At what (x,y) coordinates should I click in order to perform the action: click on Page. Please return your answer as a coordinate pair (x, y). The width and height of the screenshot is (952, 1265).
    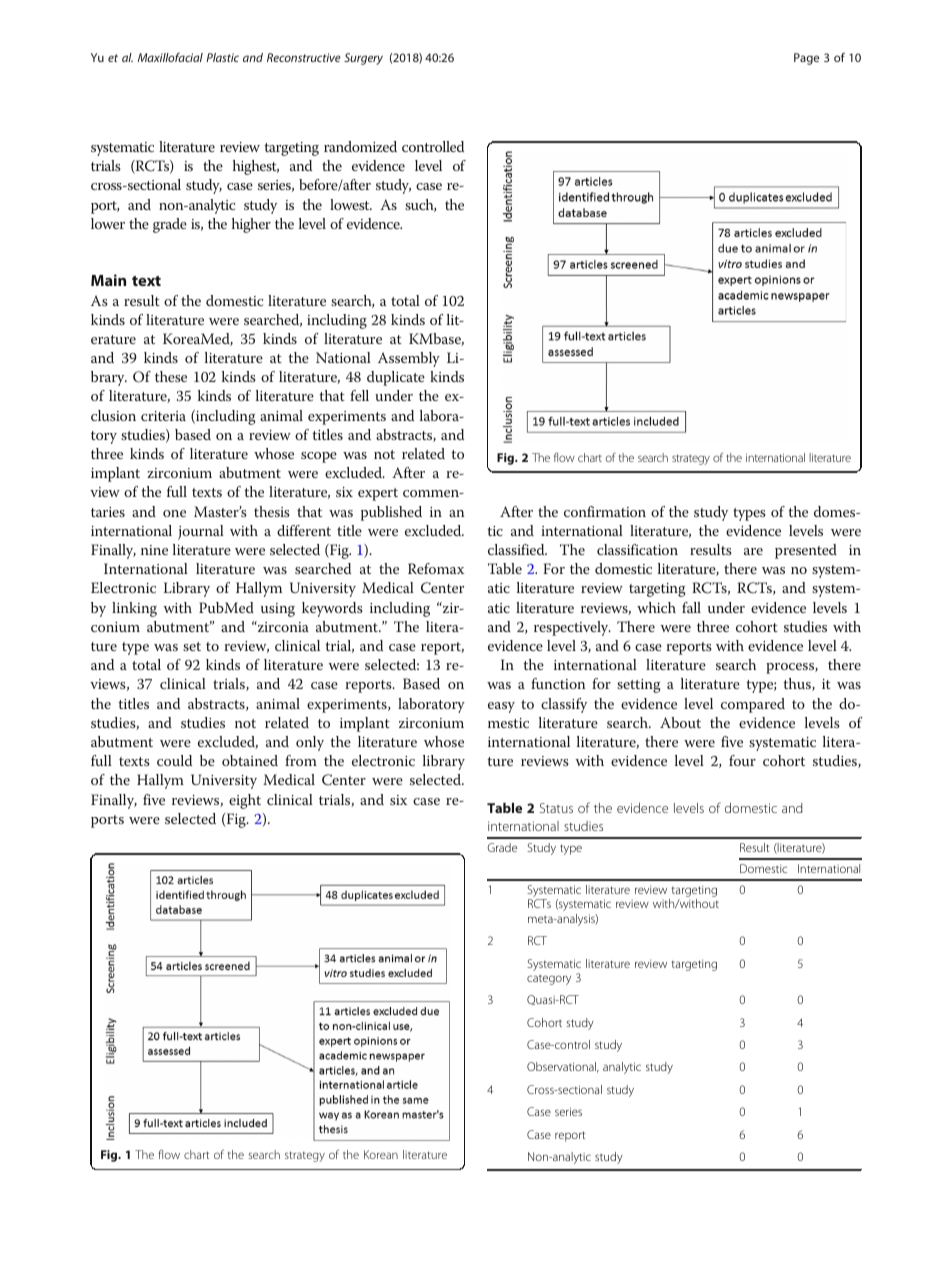
    Looking at the image, I should click on (806, 59).
